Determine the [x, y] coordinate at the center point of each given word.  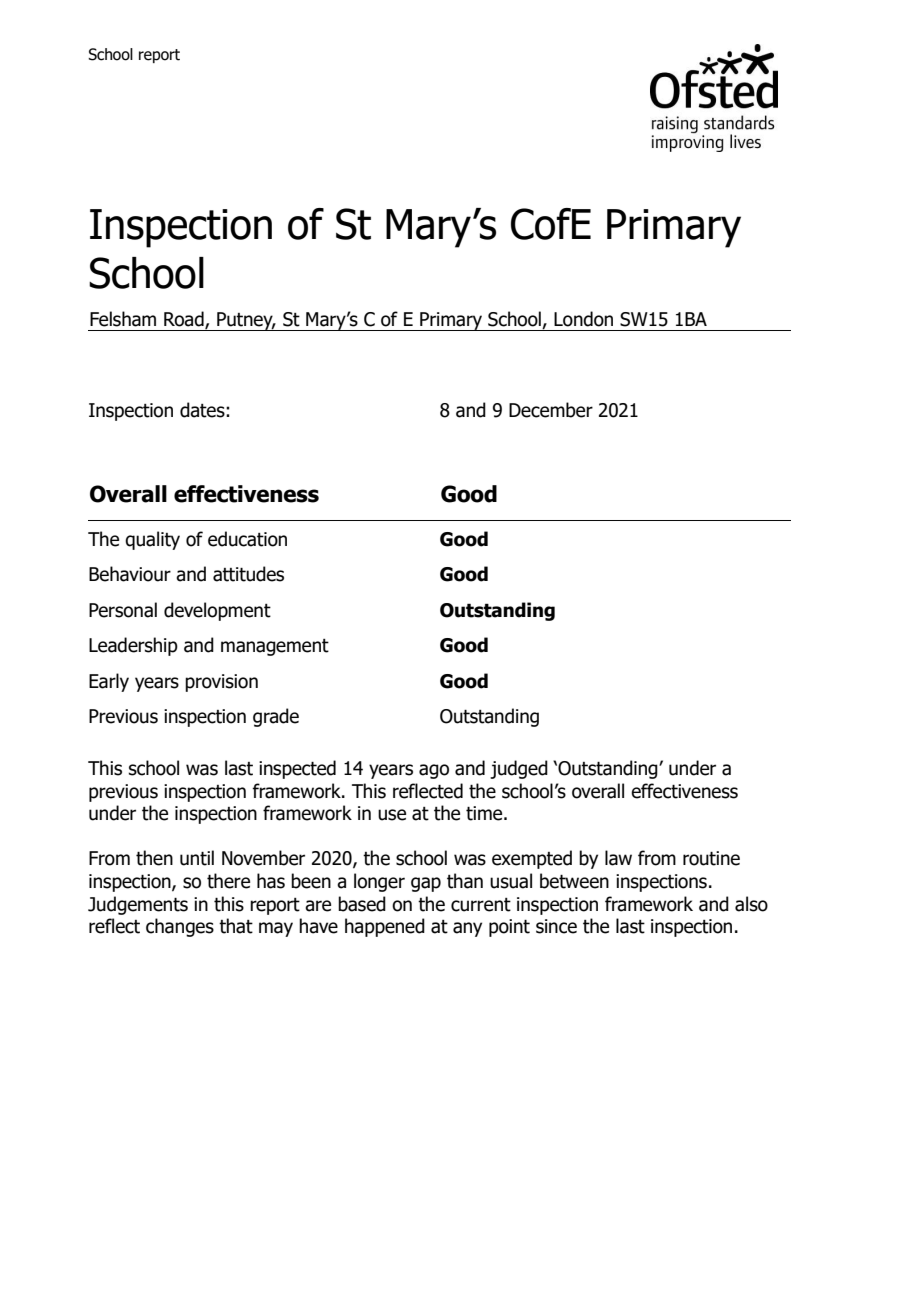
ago [434, 771]
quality [152, 540]
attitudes [248, 574]
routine [711, 858]
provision [221, 683]
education [247, 539]
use [392, 815]
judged [519, 769]
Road [185, 320]
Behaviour [130, 574]
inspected [297, 769]
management [275, 647]
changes [180, 927]
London [583, 319]
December [551, 410]
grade [276, 717]
